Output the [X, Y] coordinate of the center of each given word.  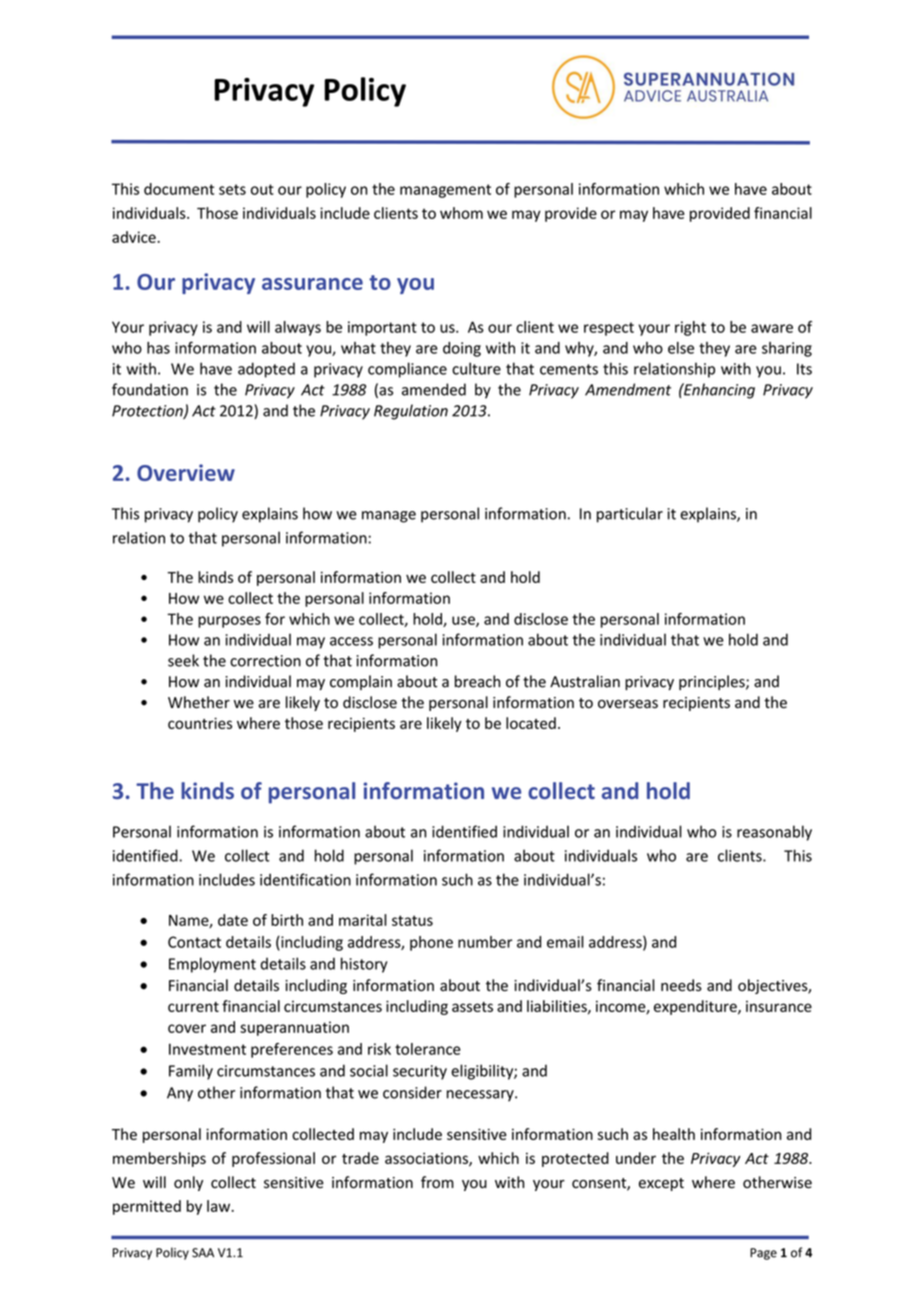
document [179, 189]
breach [477, 681]
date [233, 920]
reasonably [774, 833]
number [485, 942]
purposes [229, 622]
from [437, 1182]
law [220, 1206]
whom [461, 213]
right [690, 328]
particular [630, 515]
